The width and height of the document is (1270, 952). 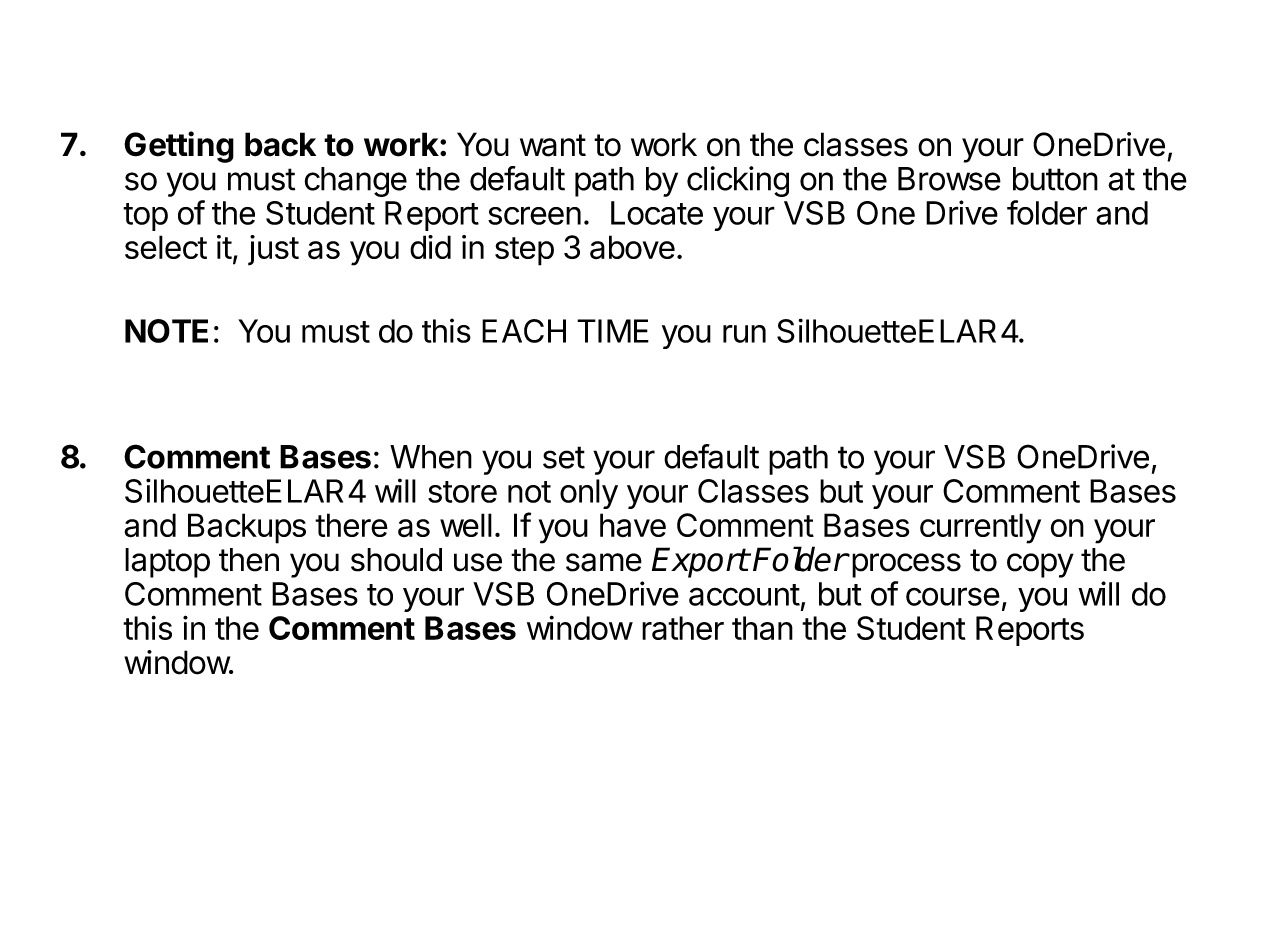 I want to click on NOTE, so click(x=166, y=331).
